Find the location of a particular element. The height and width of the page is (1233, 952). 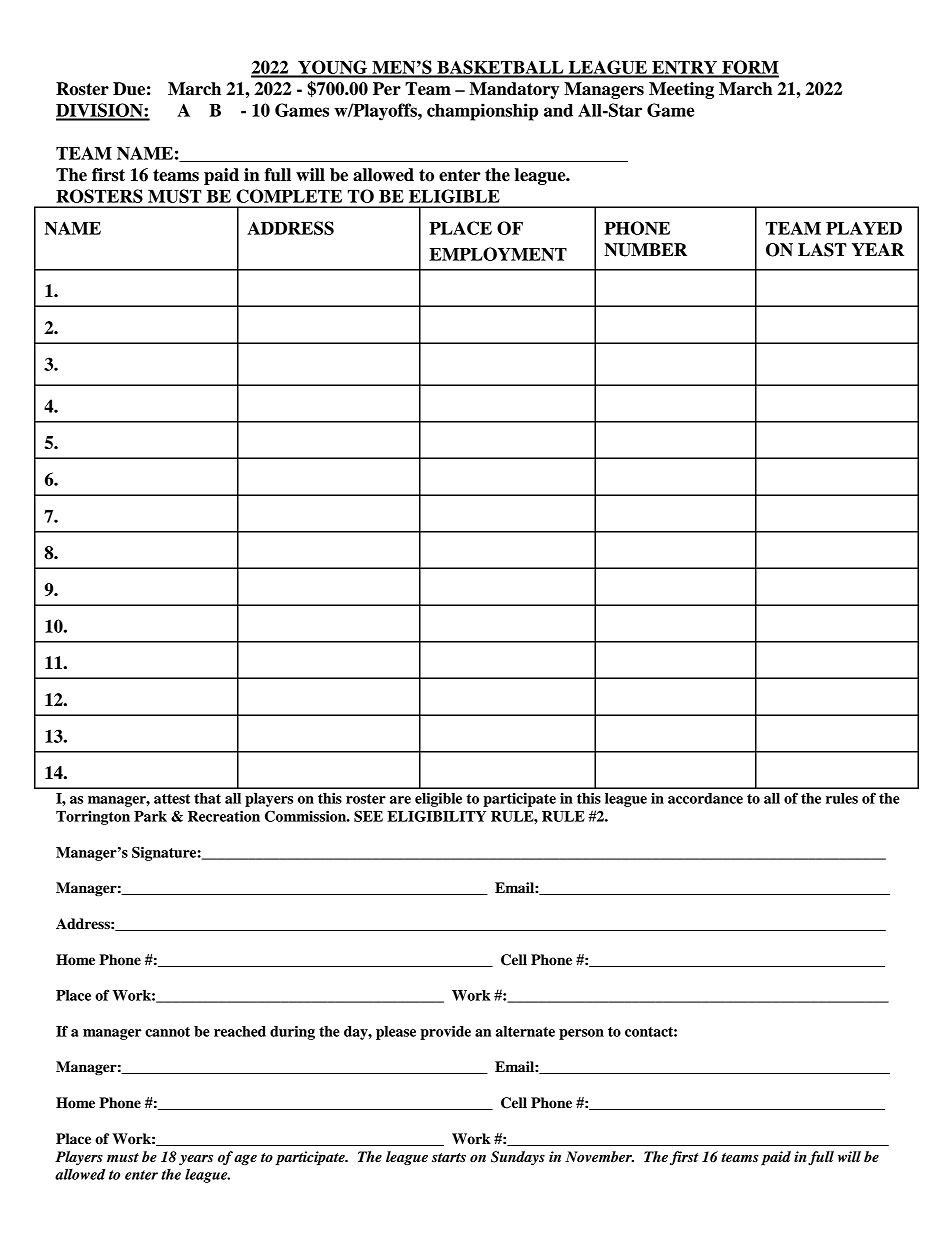

Sundays is located at coordinates (518, 1158).
